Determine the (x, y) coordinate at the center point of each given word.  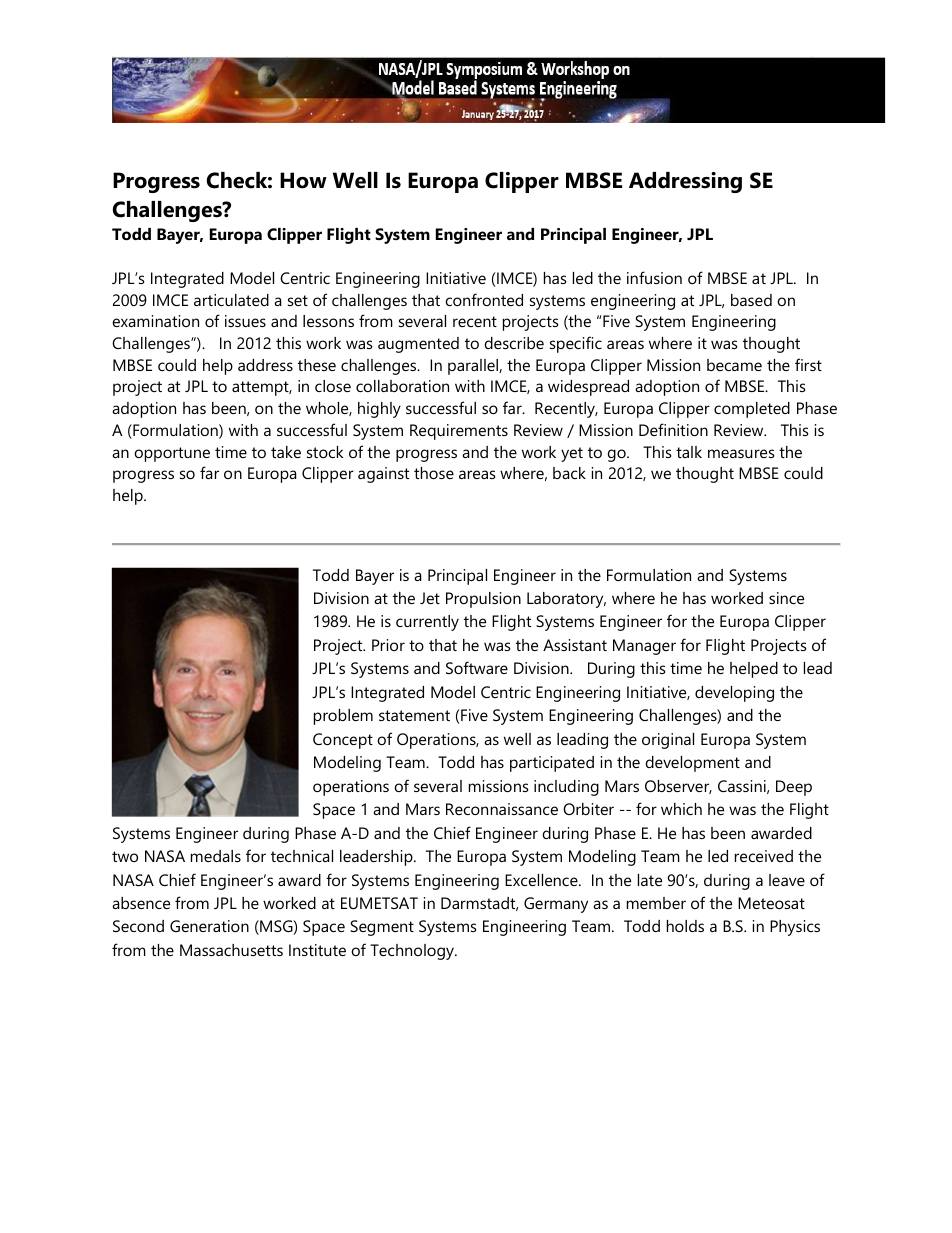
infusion (654, 277)
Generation (209, 926)
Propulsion (483, 600)
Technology (413, 952)
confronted (484, 299)
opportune (172, 454)
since (786, 598)
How (303, 180)
